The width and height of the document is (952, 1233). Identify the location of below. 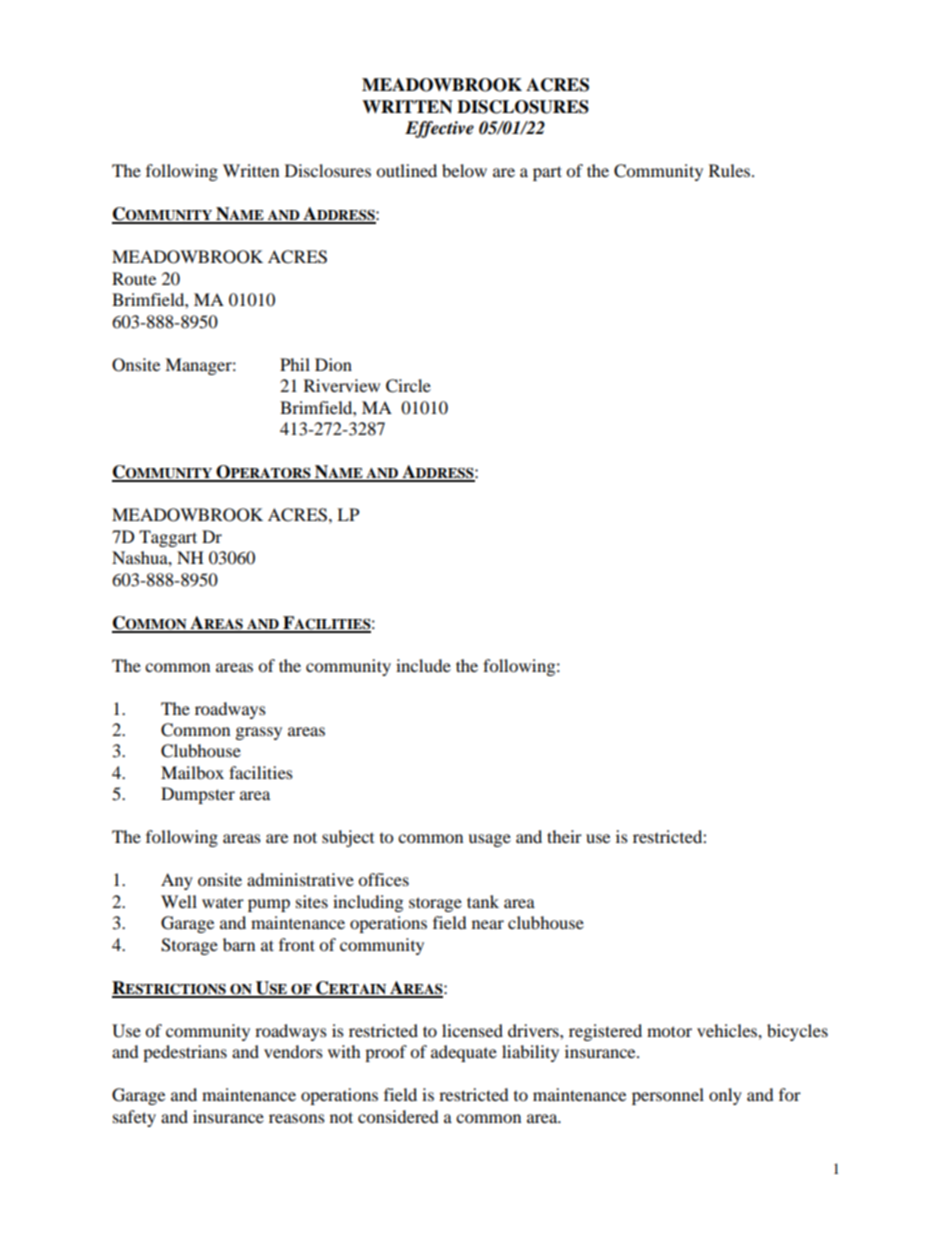
(464, 170).
